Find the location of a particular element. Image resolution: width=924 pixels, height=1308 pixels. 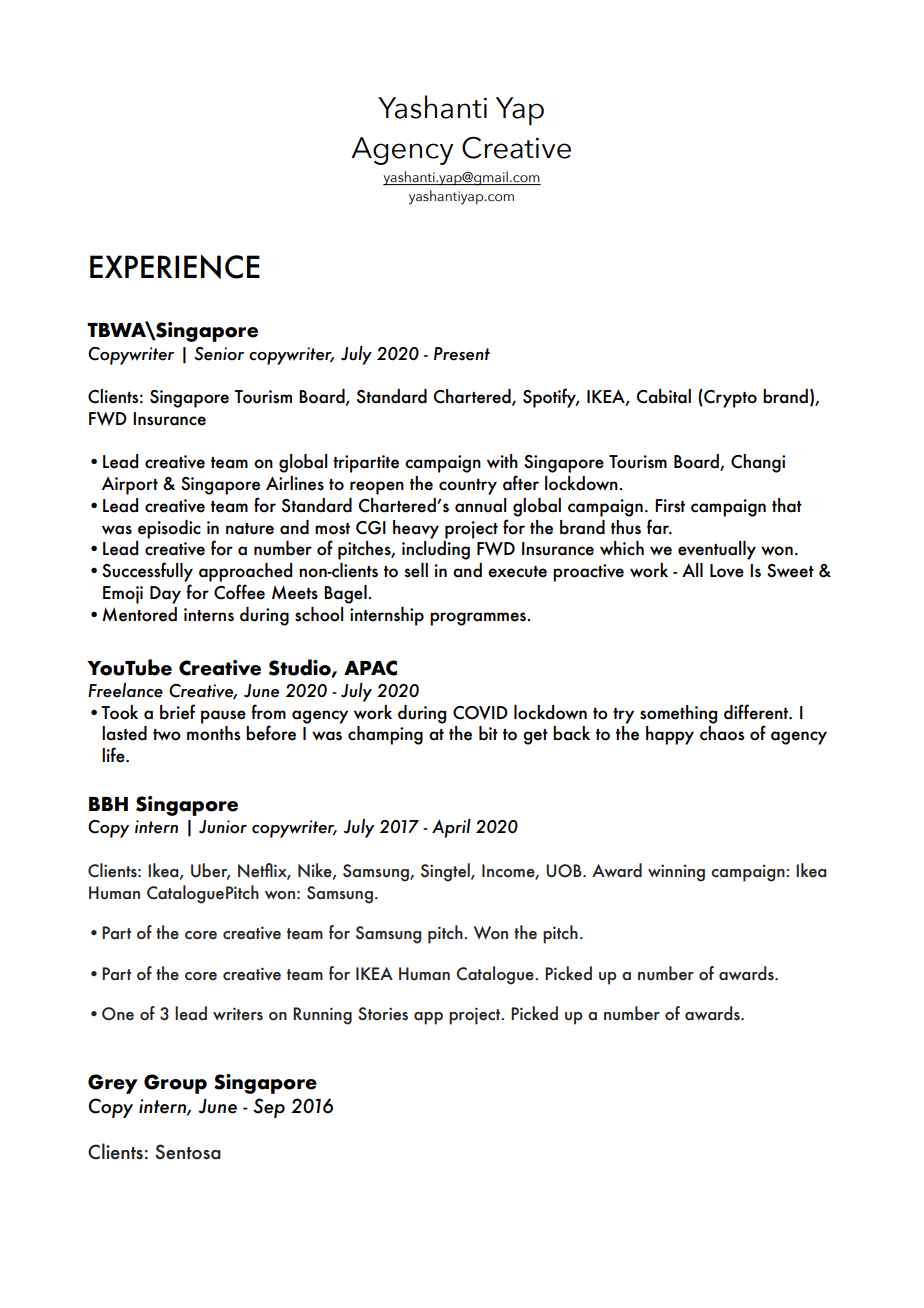

brief is located at coordinates (177, 712).
